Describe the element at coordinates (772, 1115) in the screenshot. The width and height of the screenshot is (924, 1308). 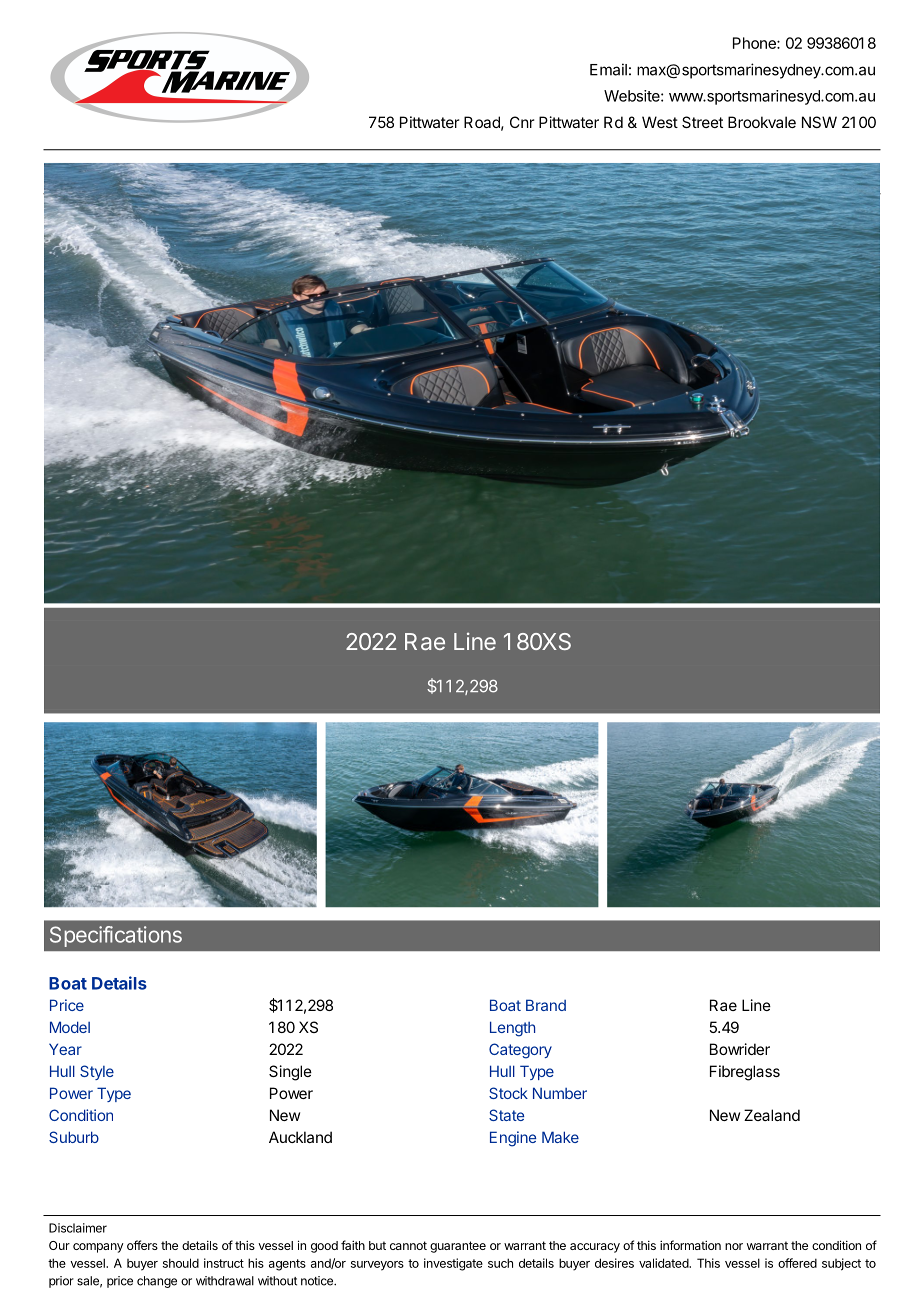
I see `Zealand` at that location.
